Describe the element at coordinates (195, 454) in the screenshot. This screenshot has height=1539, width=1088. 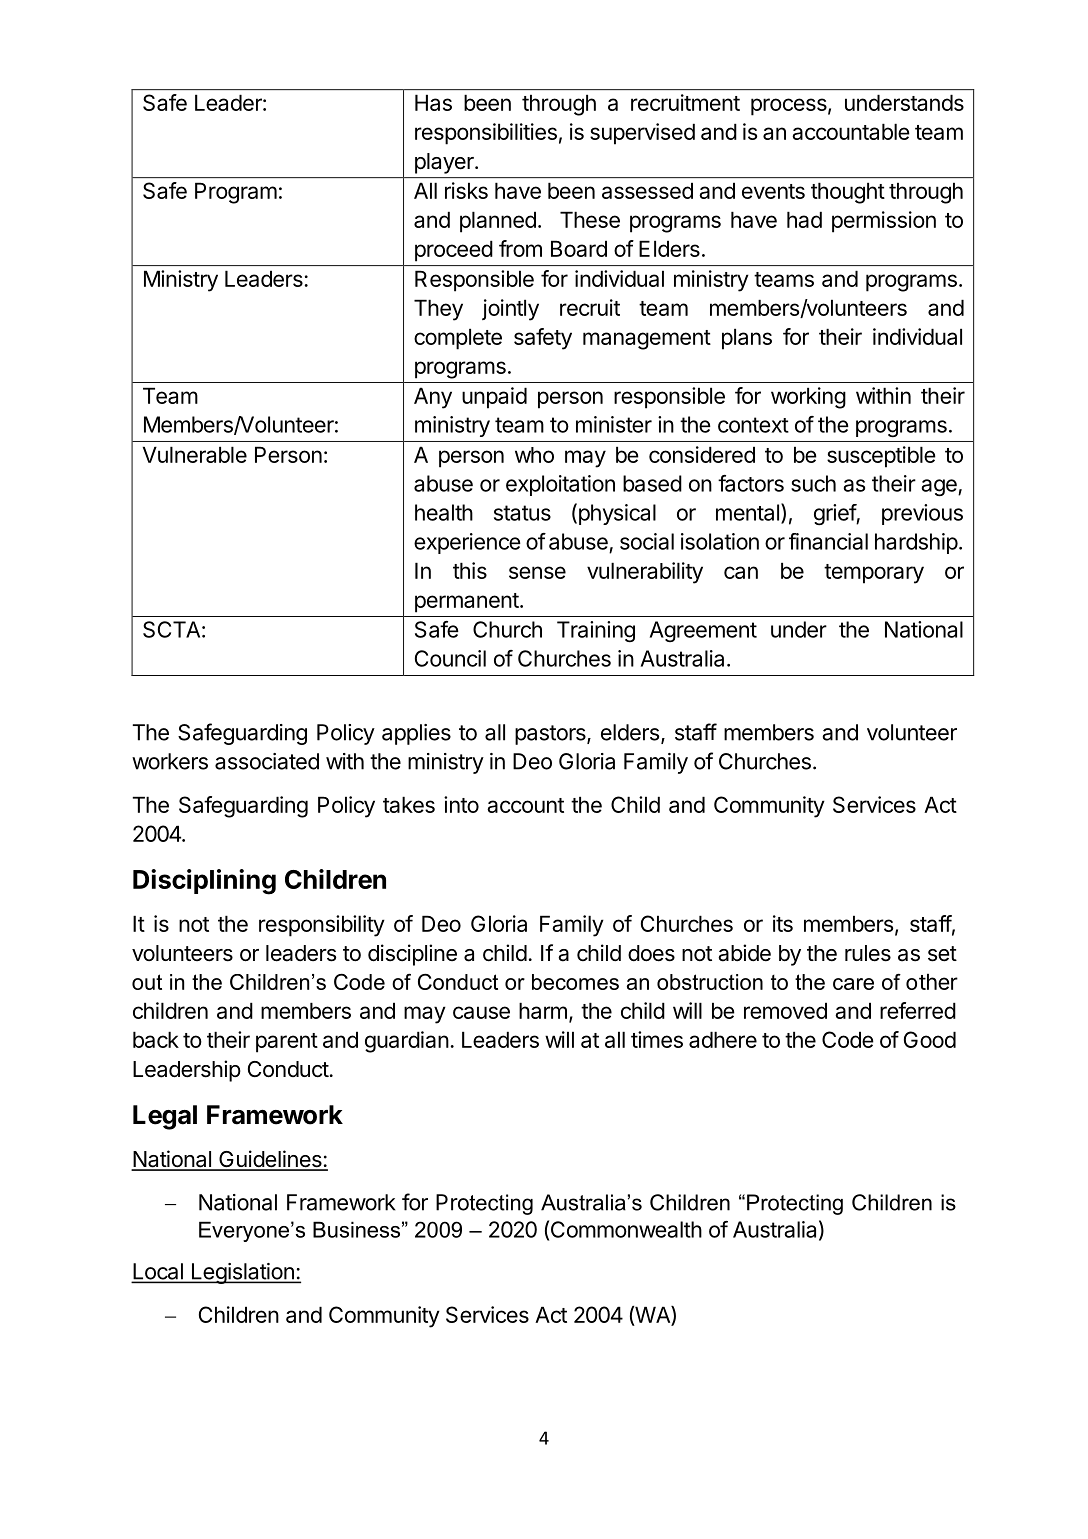
I see `Vulnerable` at that location.
